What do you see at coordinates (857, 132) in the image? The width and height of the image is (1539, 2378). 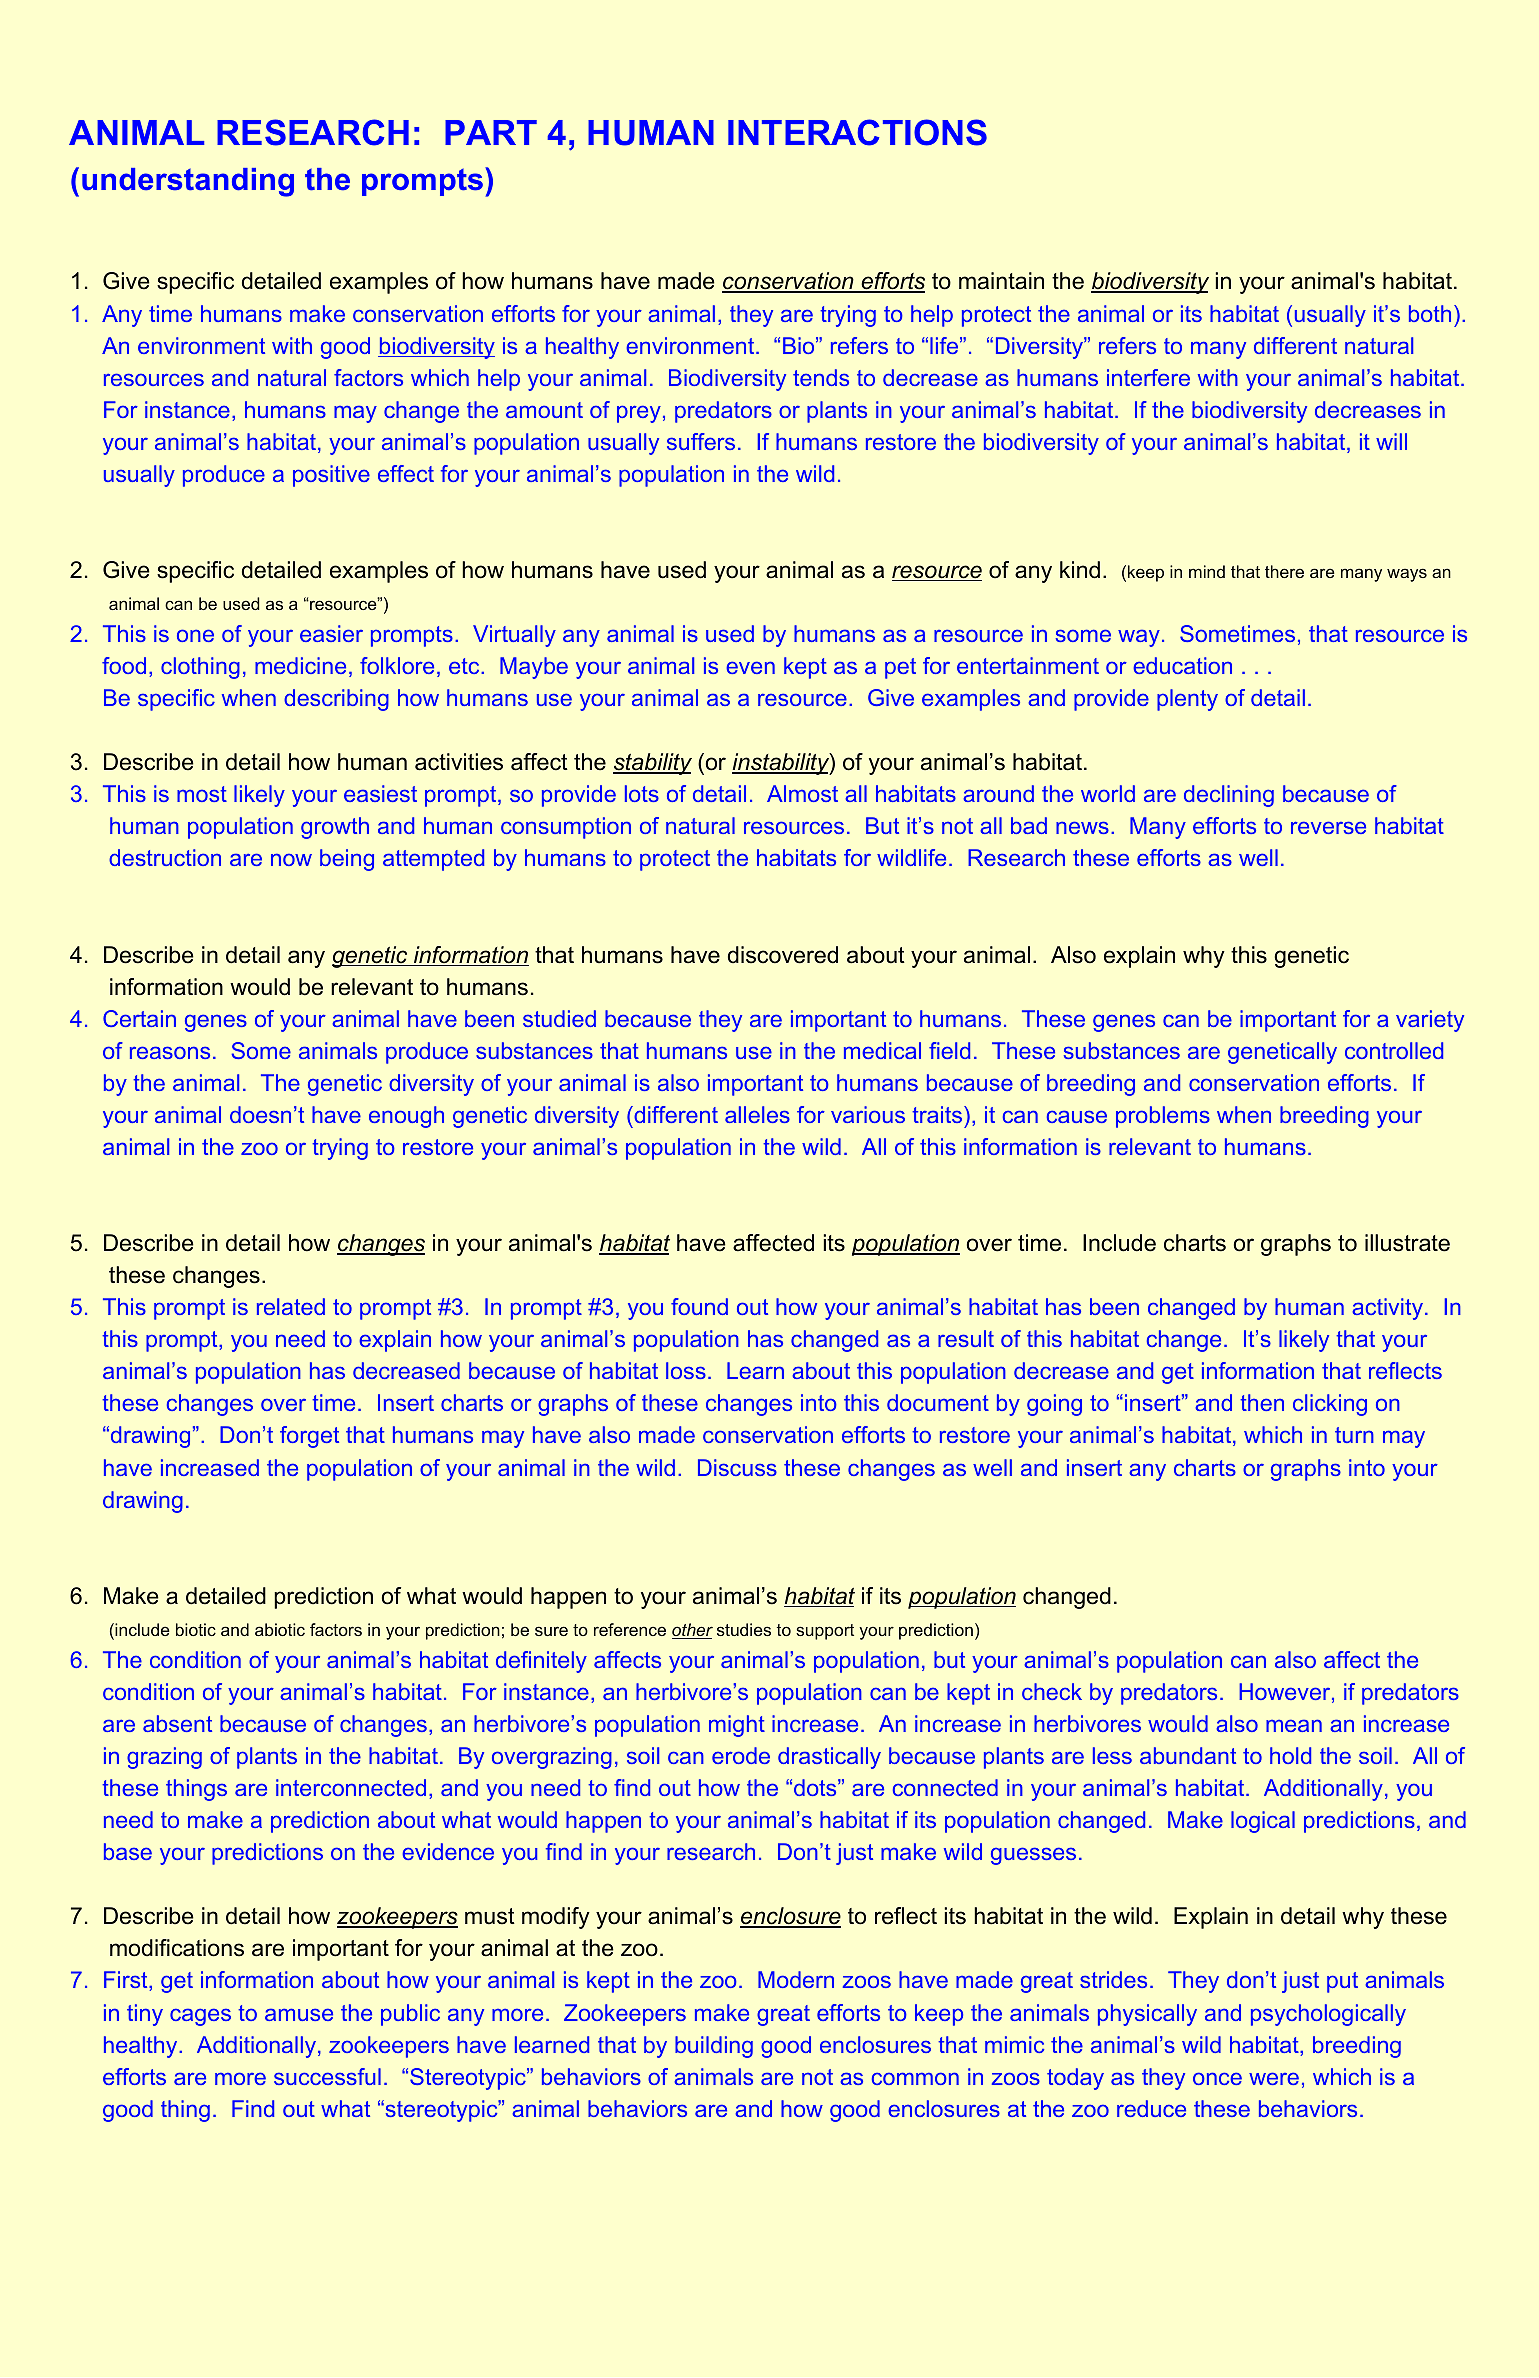 I see `INTERACTIONS` at bounding box center [857, 132].
